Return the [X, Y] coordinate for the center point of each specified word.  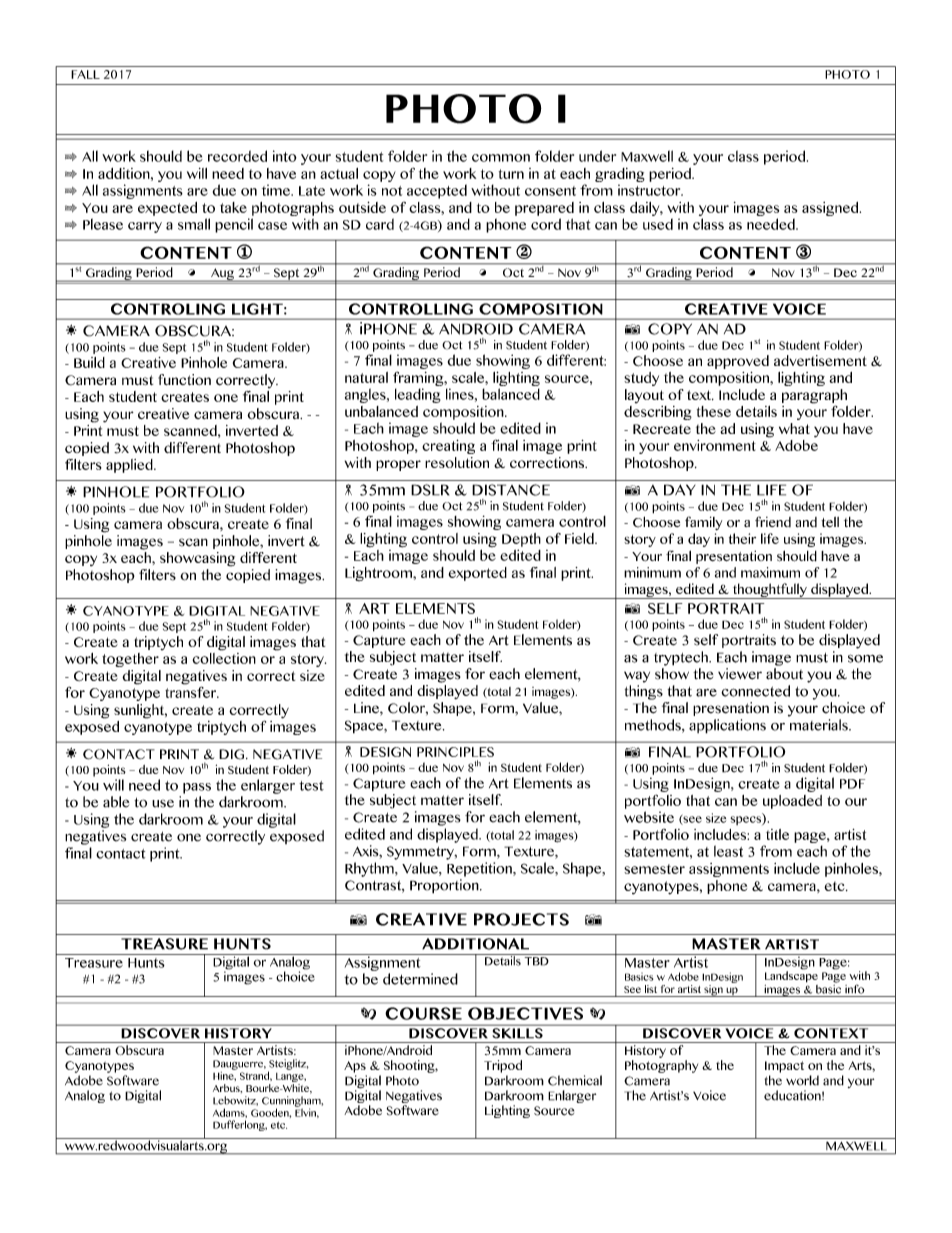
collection [224, 657]
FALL [85, 74]
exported [477, 574]
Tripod [503, 1066]
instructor [650, 190]
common [501, 158]
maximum [770, 572]
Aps [355, 1067]
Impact [784, 1067]
